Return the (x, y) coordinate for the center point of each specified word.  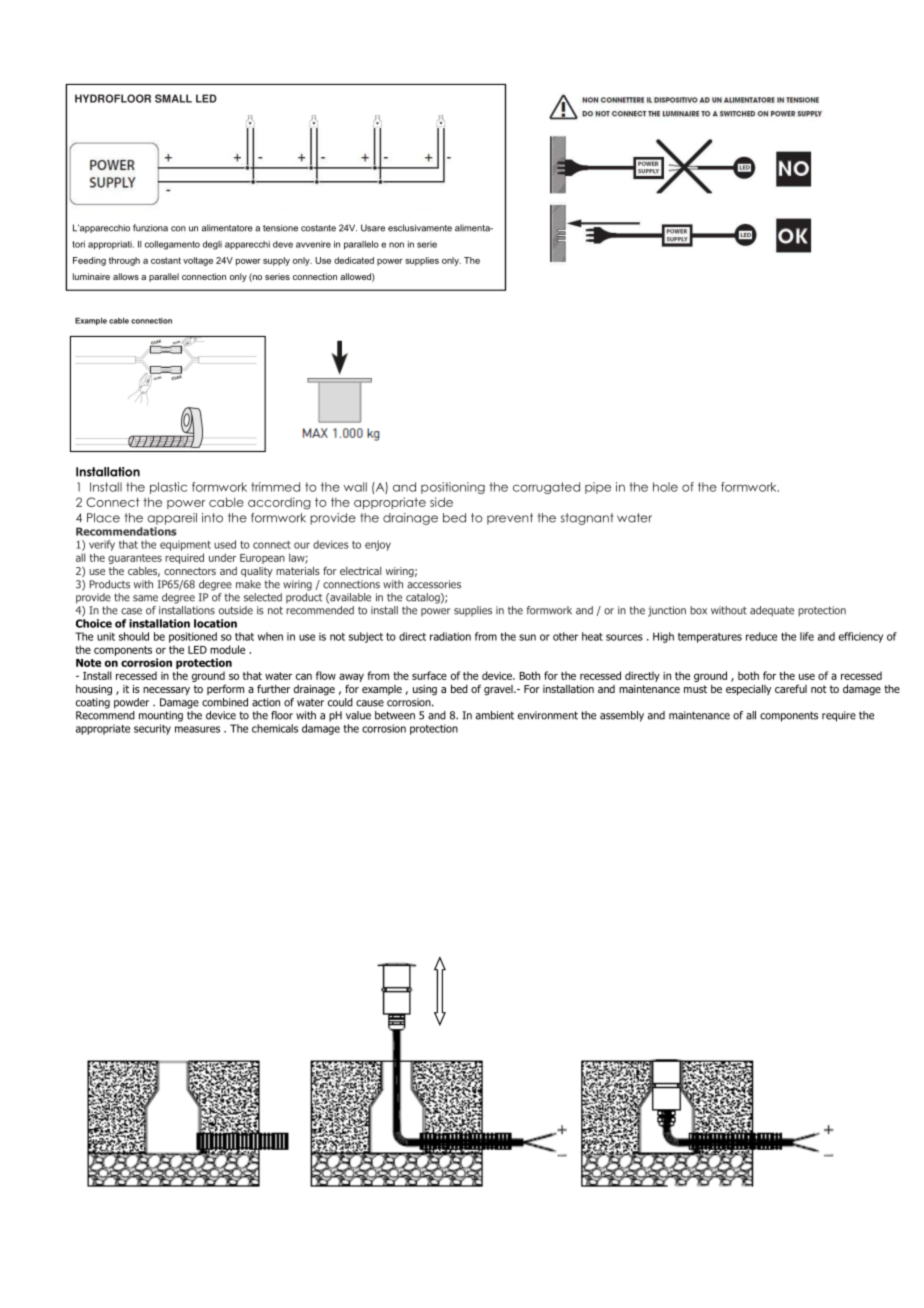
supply (276, 261)
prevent (510, 519)
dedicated (354, 260)
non (396, 245)
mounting (161, 716)
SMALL (173, 98)
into (212, 518)
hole (665, 487)
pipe (598, 488)
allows (126, 276)
